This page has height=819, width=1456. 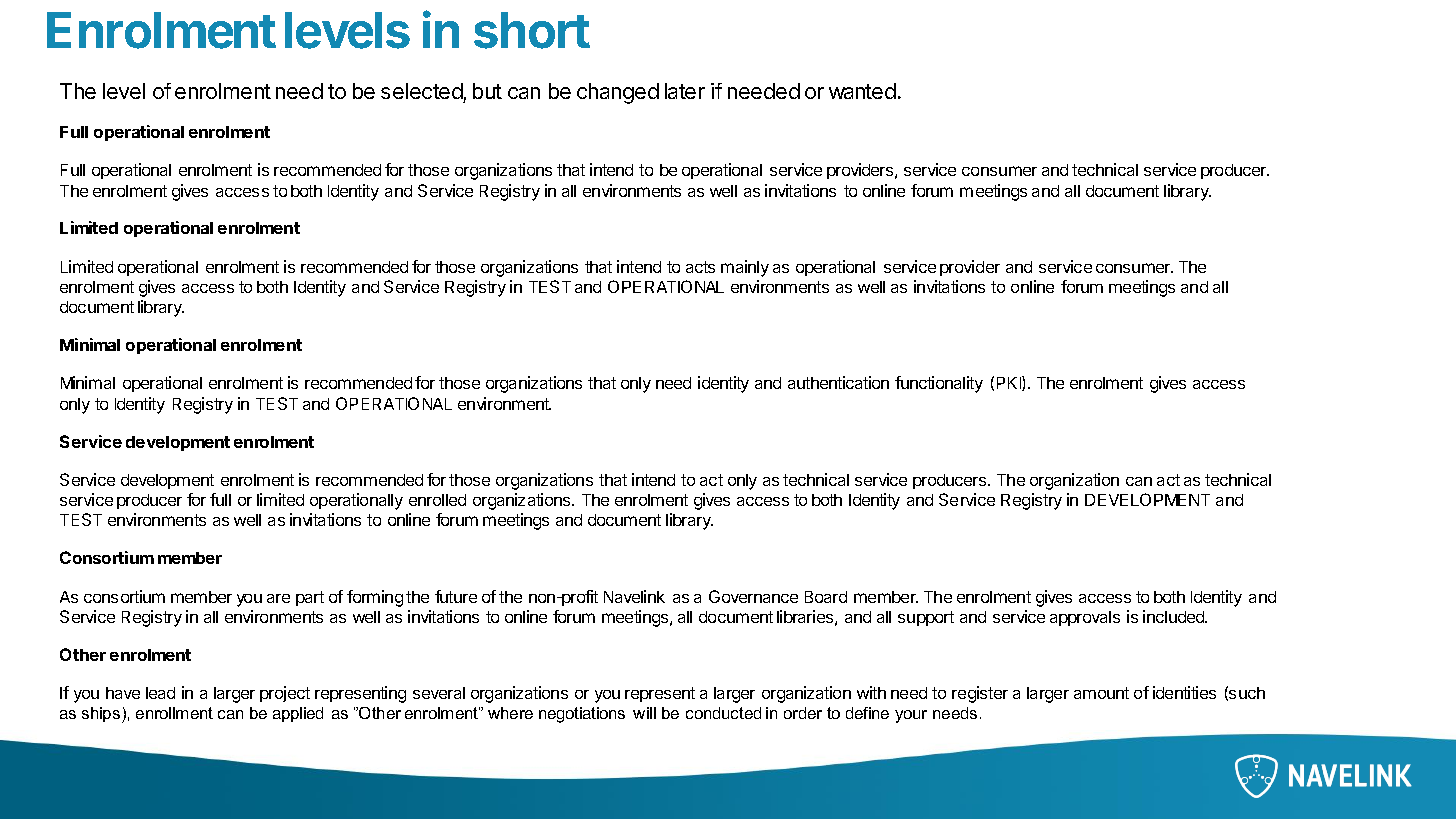 What do you see at coordinates (487, 91) in the page?
I see `but` at bounding box center [487, 91].
